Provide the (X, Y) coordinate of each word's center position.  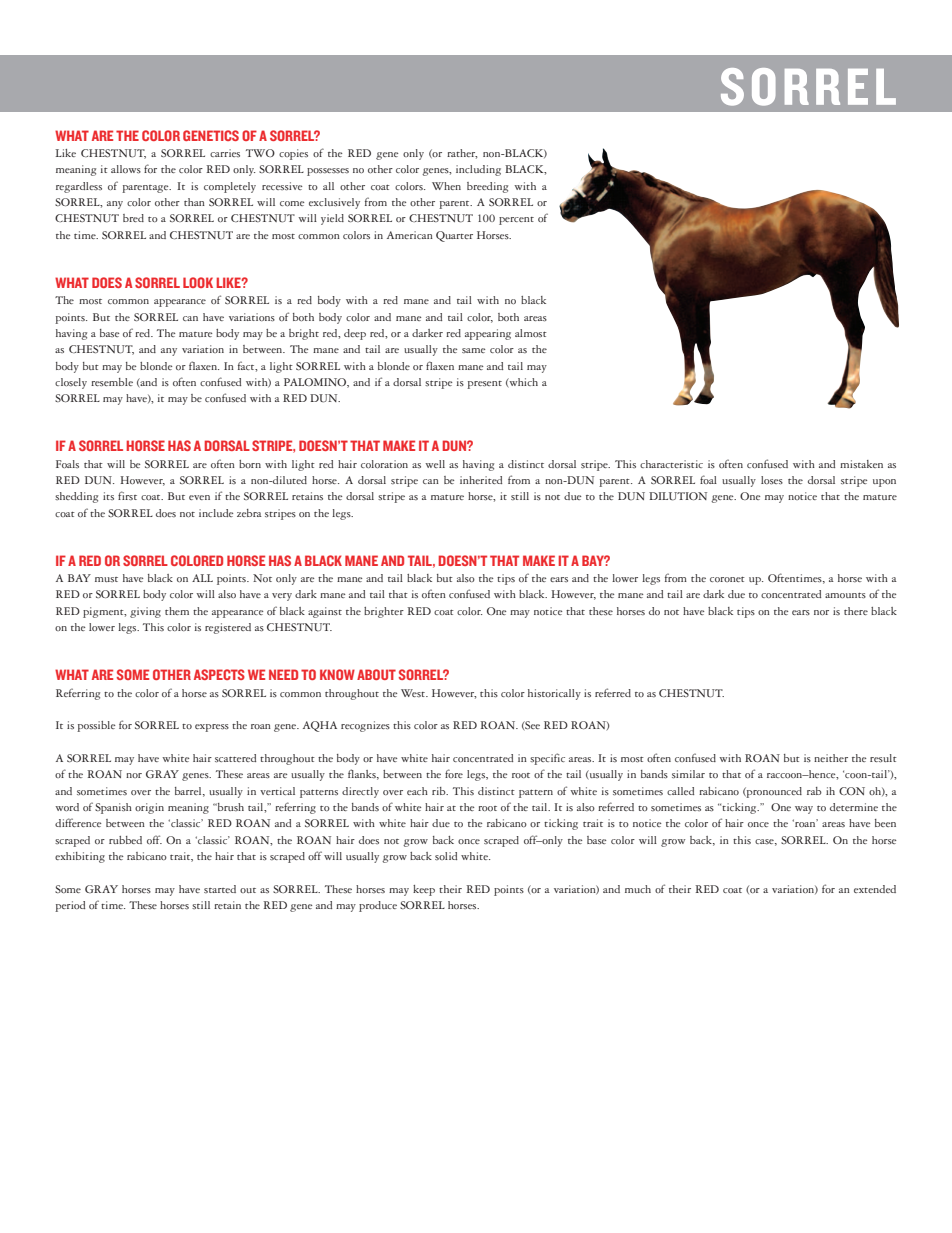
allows (126, 169)
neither (831, 758)
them (177, 611)
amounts (845, 596)
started (220, 889)
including (478, 170)
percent (516, 221)
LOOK (198, 282)
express (212, 728)
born (250, 464)
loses (772, 480)
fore (454, 773)
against (325, 612)
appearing (488, 334)
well (435, 464)
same (473, 350)
